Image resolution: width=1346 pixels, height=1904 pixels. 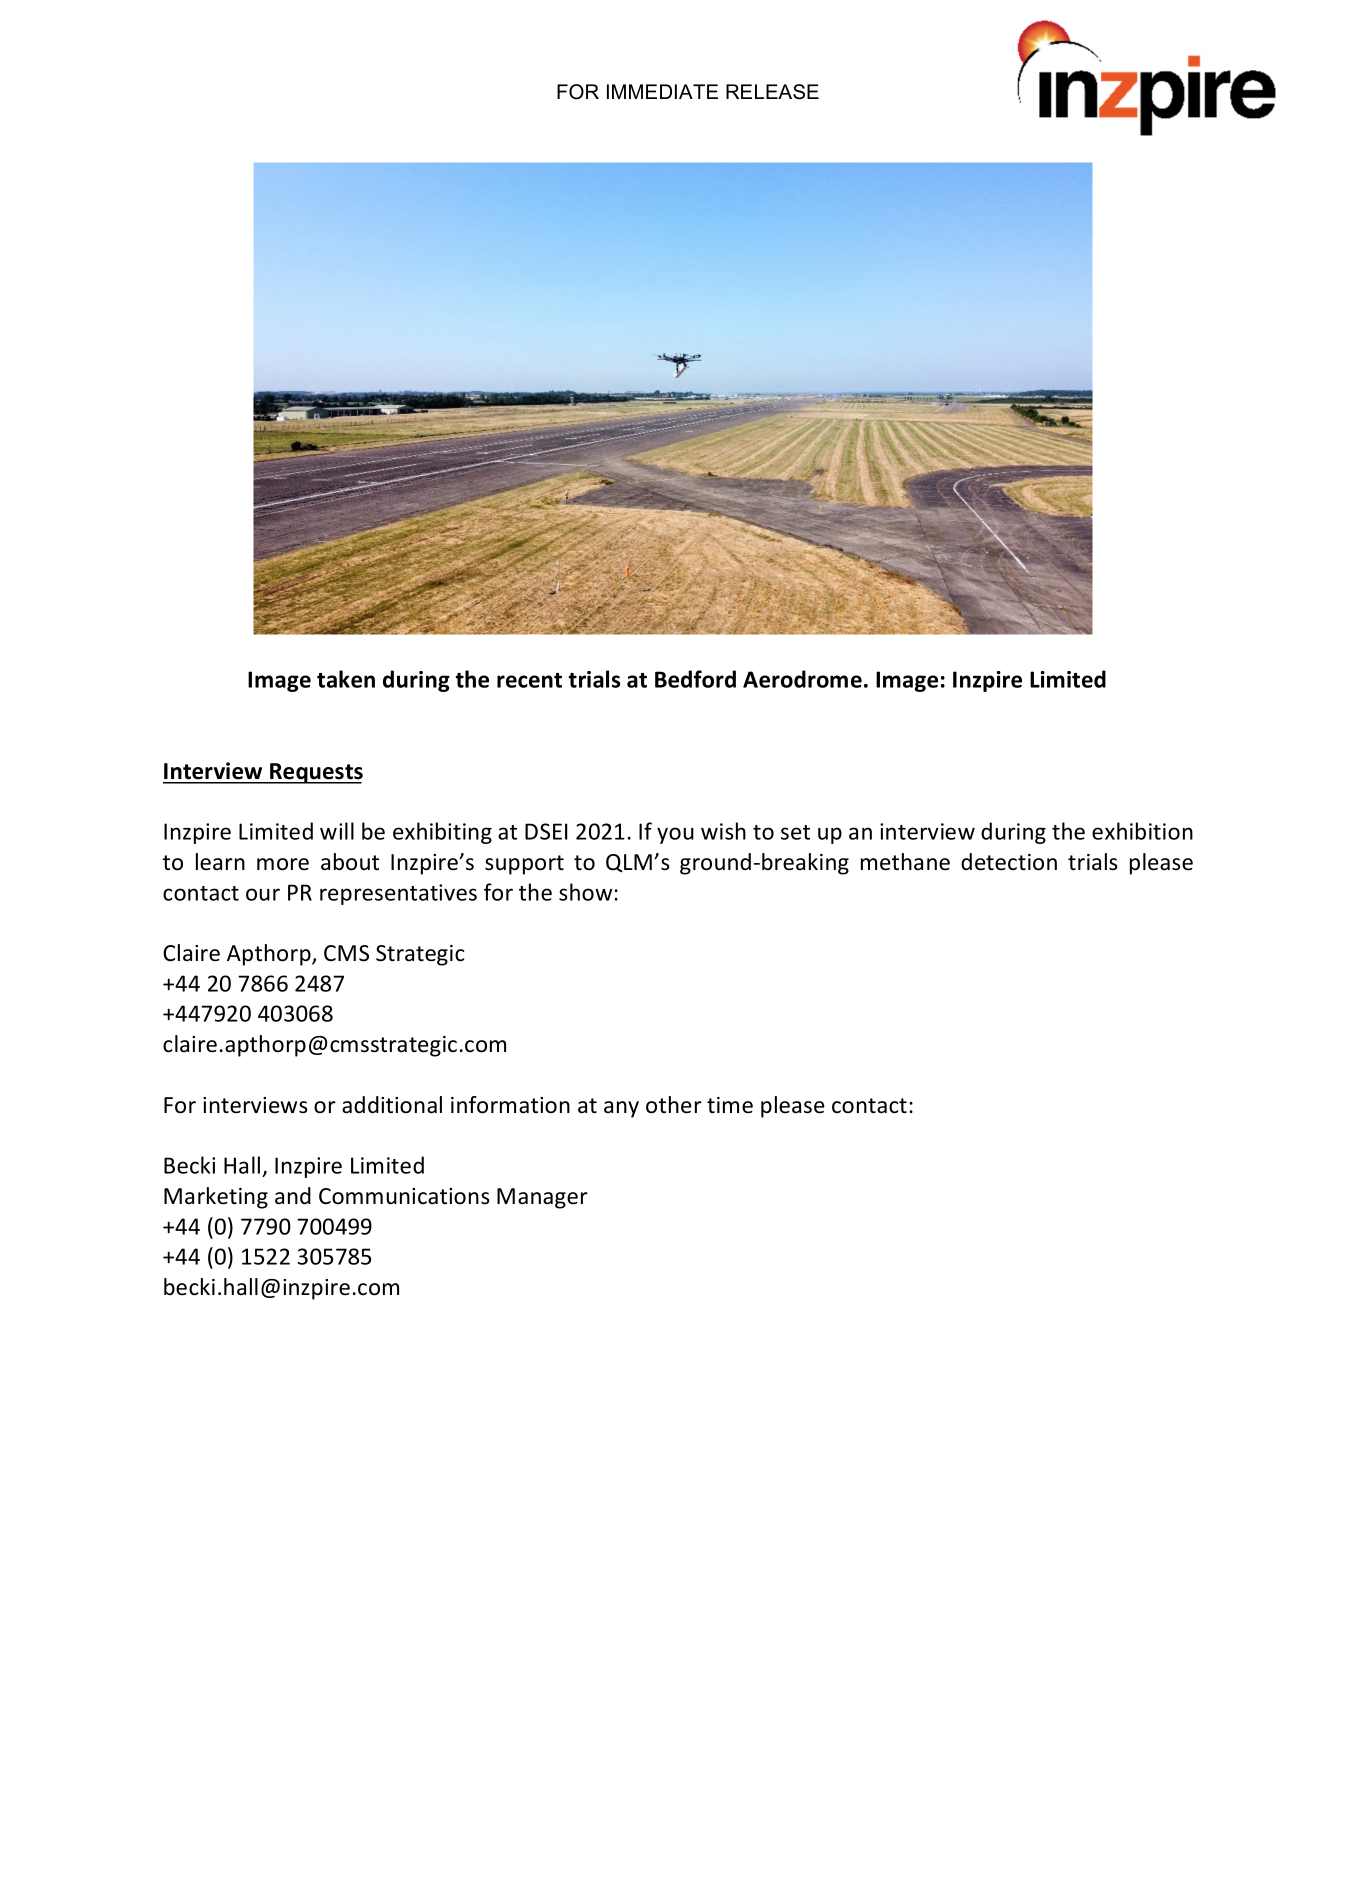 What do you see at coordinates (772, 92) in the document?
I see `RELEASE` at bounding box center [772, 92].
